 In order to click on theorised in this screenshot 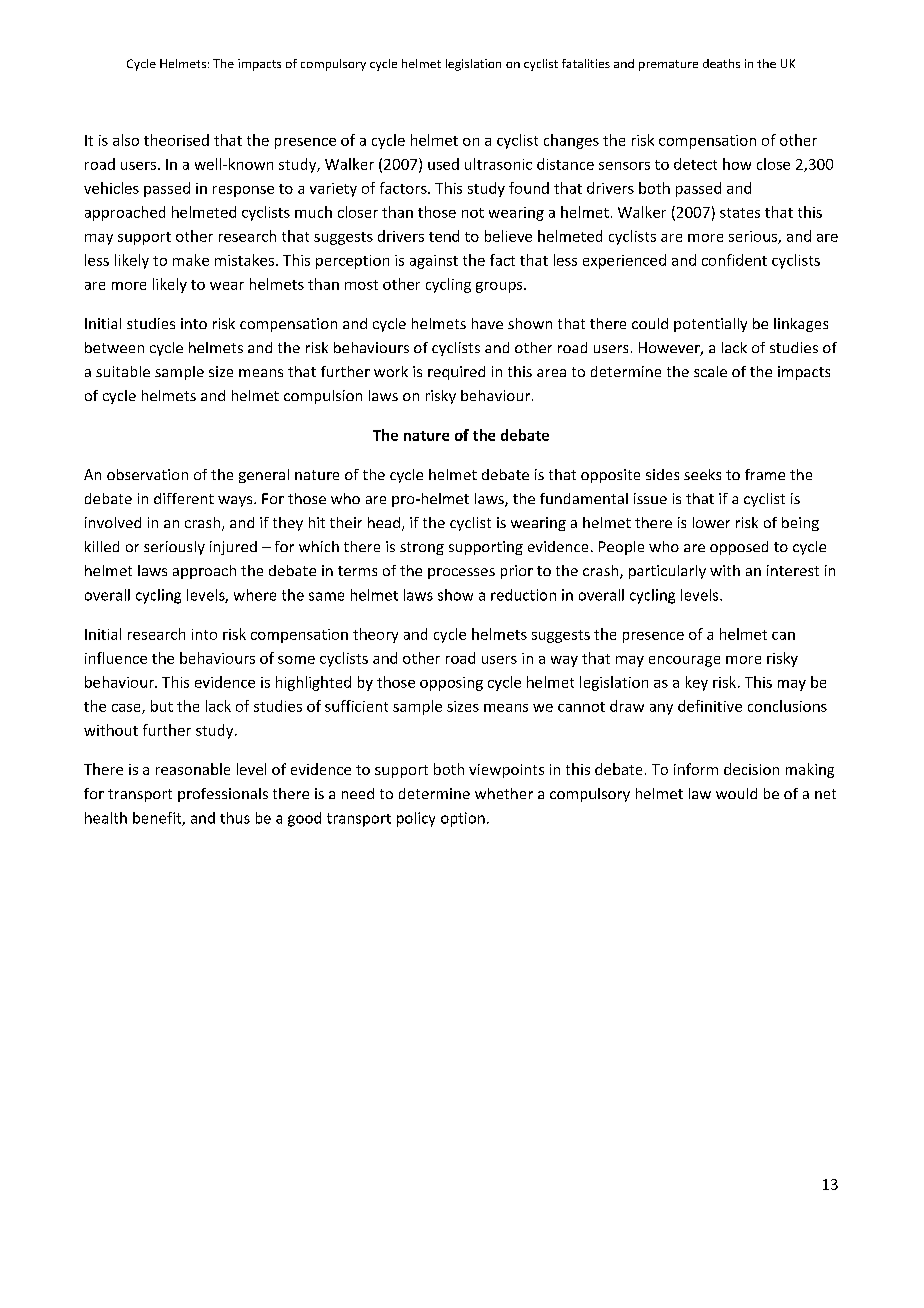, I will do `click(176, 140)`.
